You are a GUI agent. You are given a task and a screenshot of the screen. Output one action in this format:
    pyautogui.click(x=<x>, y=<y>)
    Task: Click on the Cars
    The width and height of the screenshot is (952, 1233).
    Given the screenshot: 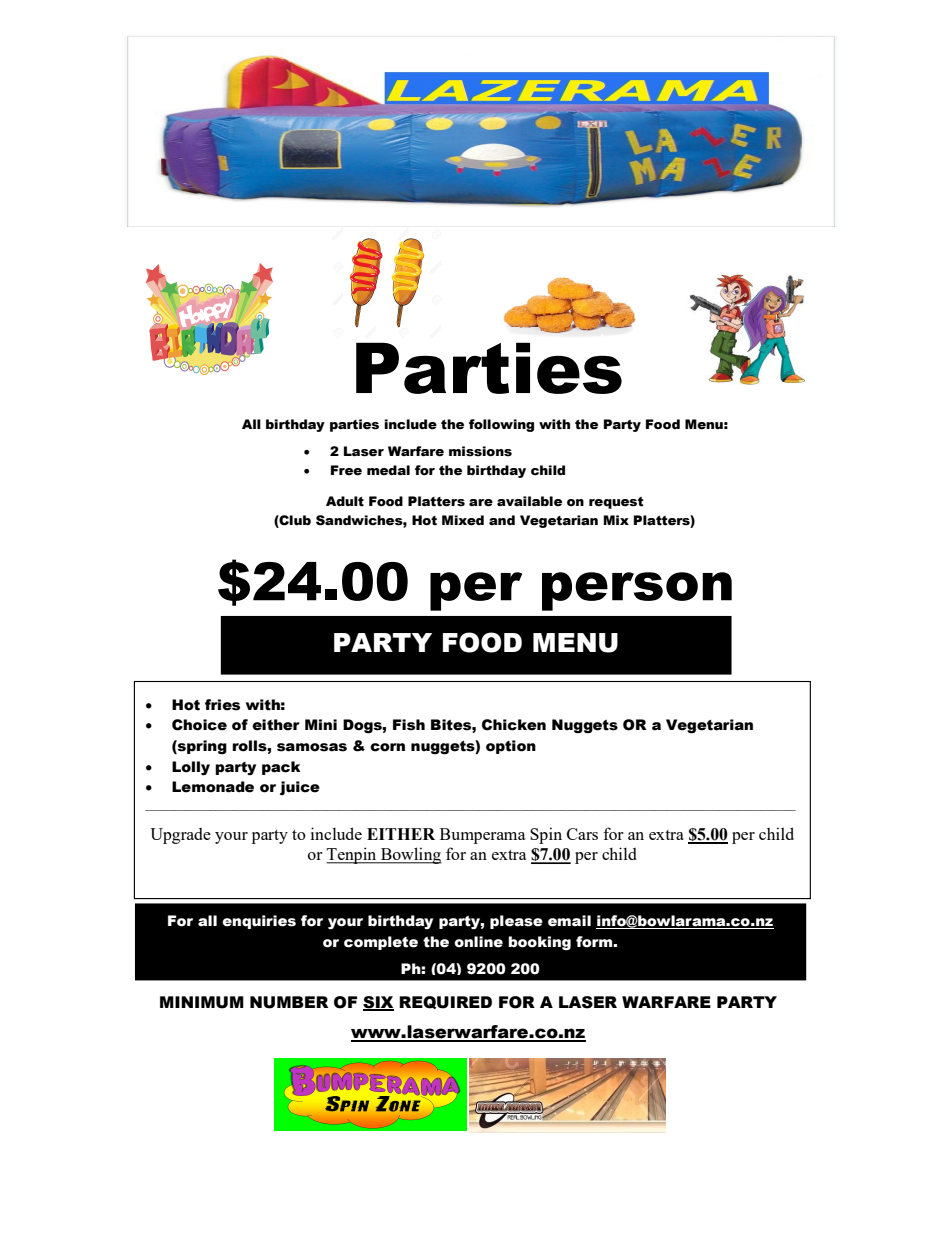 What is the action you would take?
    pyautogui.click(x=582, y=834)
